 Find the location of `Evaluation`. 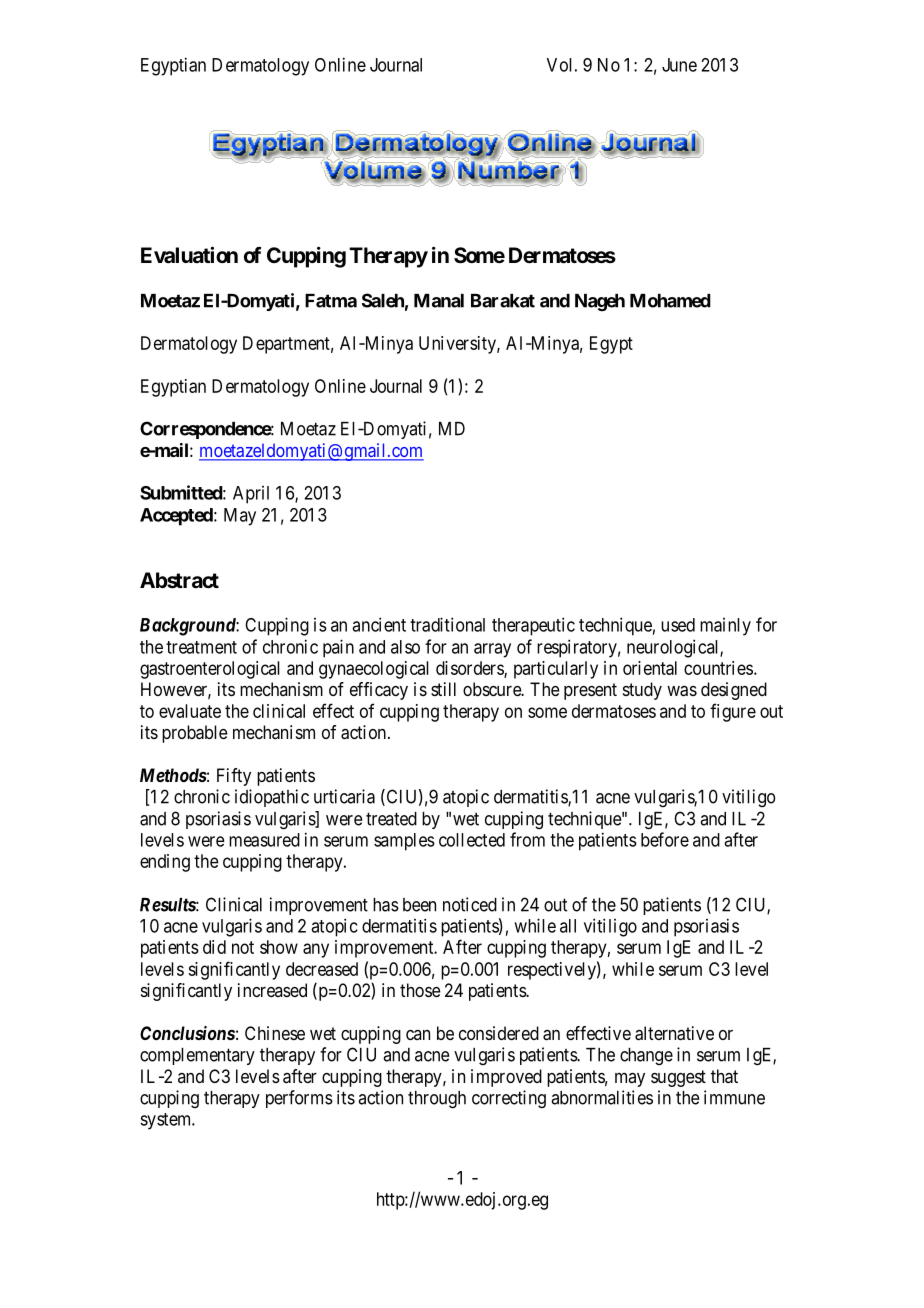

Evaluation is located at coordinates (189, 255).
